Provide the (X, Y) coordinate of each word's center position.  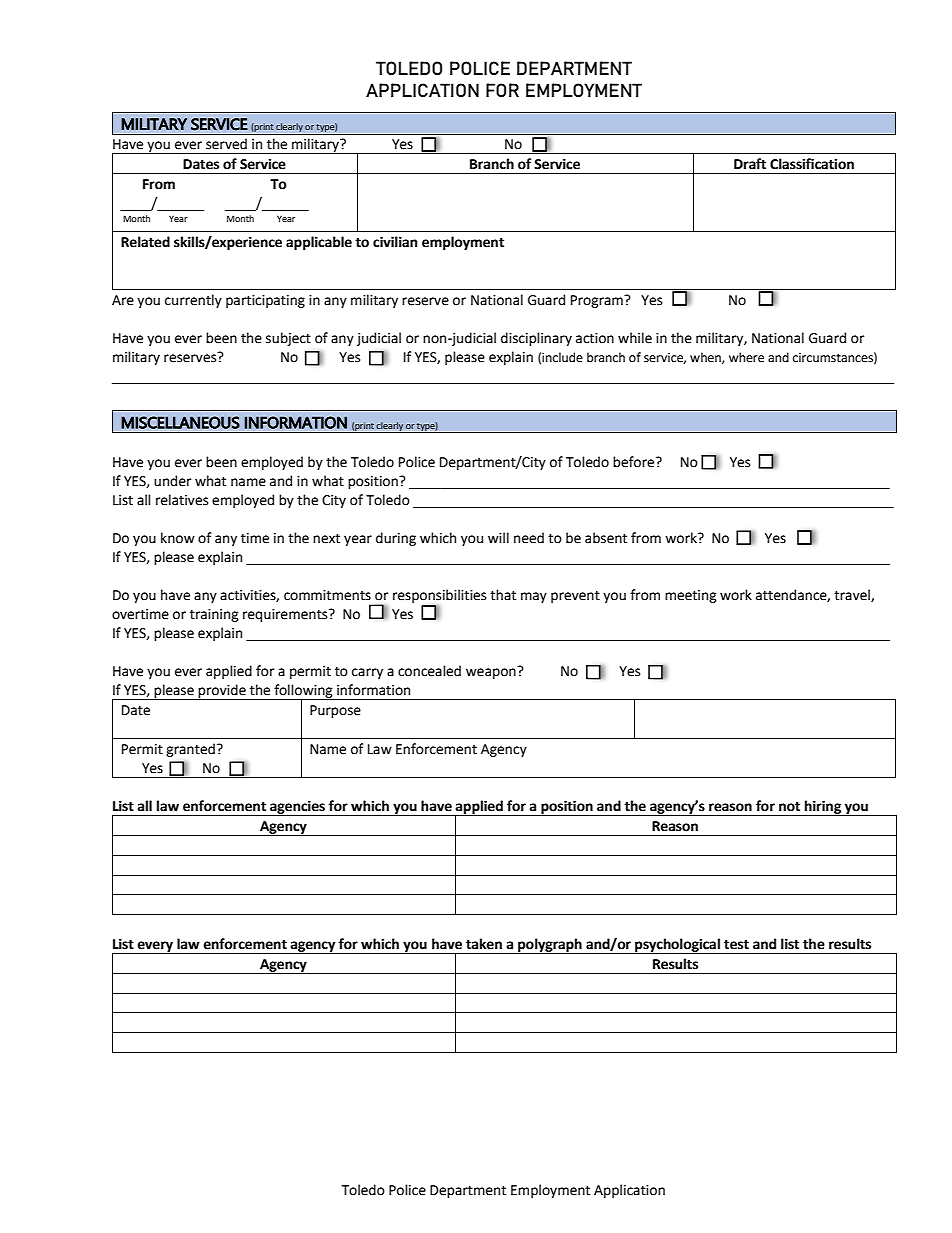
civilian (395, 242)
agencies (297, 808)
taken (484, 944)
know (178, 538)
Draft (750, 164)
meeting (691, 596)
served (226, 144)
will (498, 537)
